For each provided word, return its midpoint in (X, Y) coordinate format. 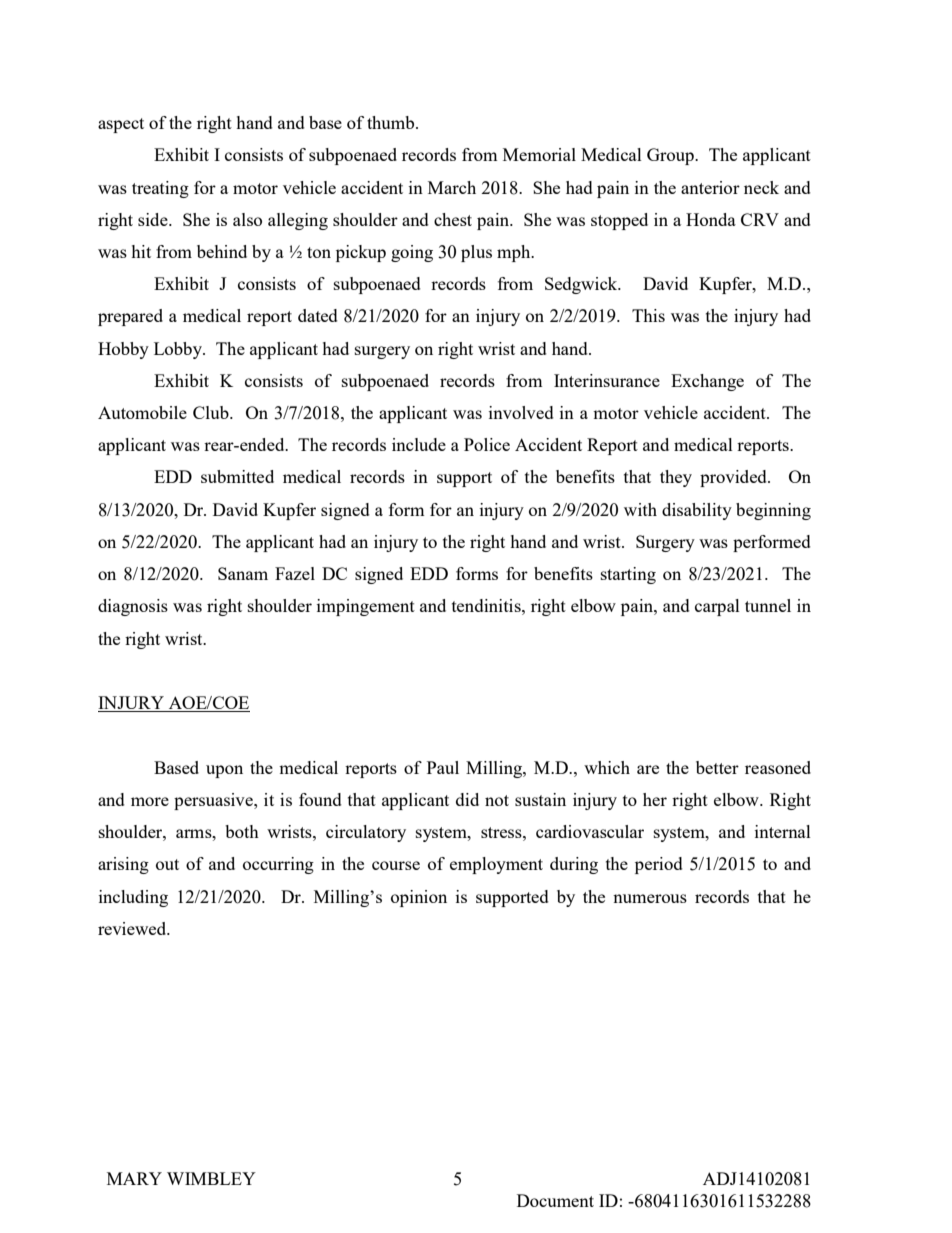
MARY (134, 1178)
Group (671, 156)
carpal (717, 607)
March (452, 187)
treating (160, 189)
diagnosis (133, 607)
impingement (366, 607)
